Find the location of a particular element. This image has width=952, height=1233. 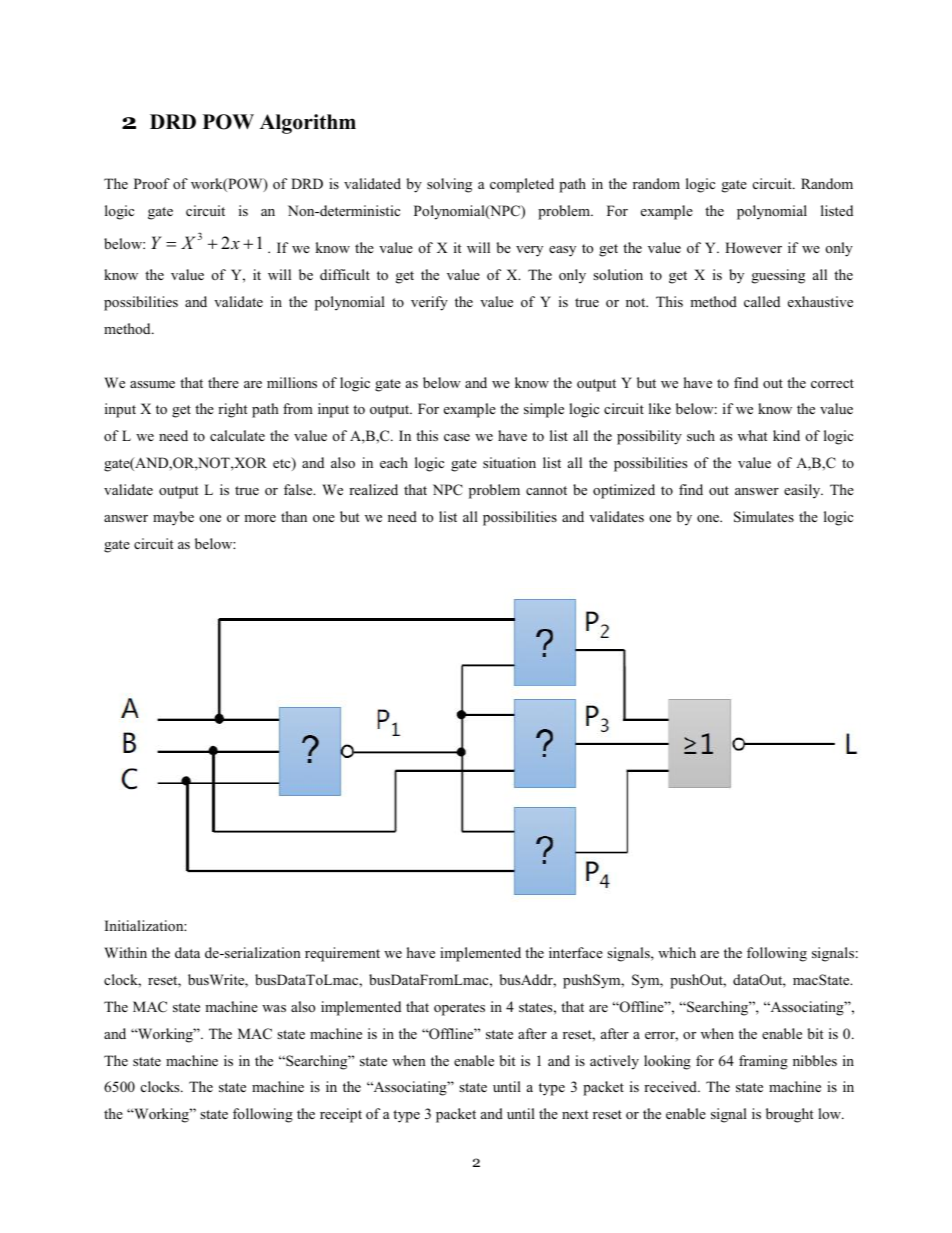

more is located at coordinates (260, 518).
